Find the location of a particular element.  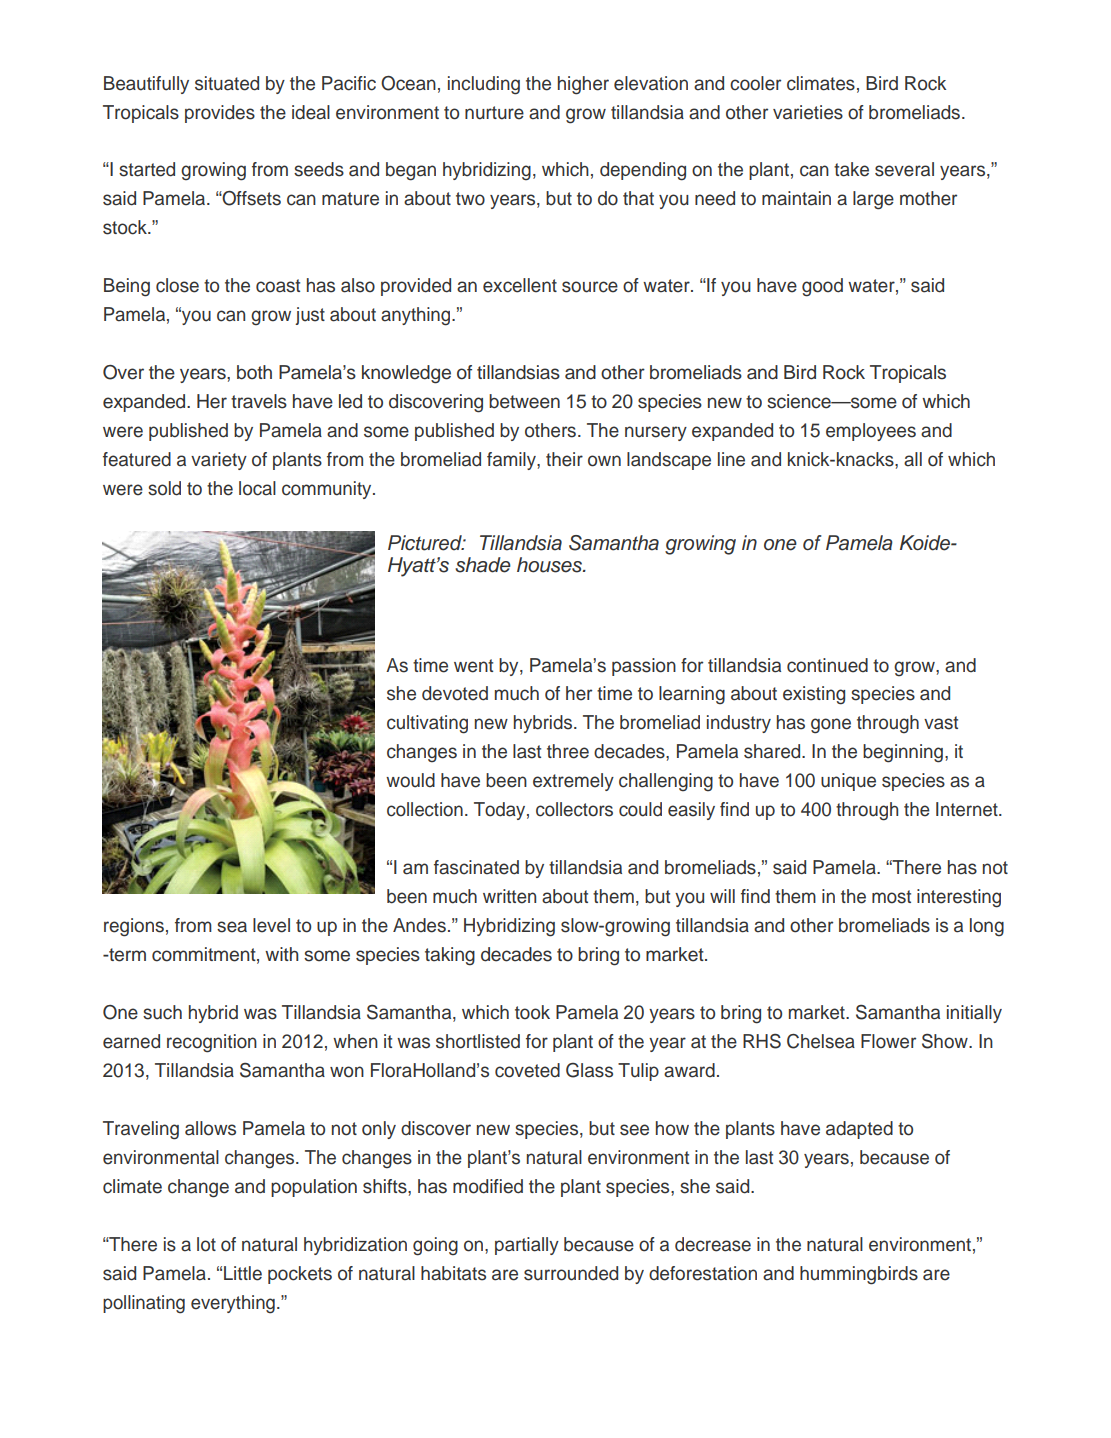

continued is located at coordinates (827, 665).
